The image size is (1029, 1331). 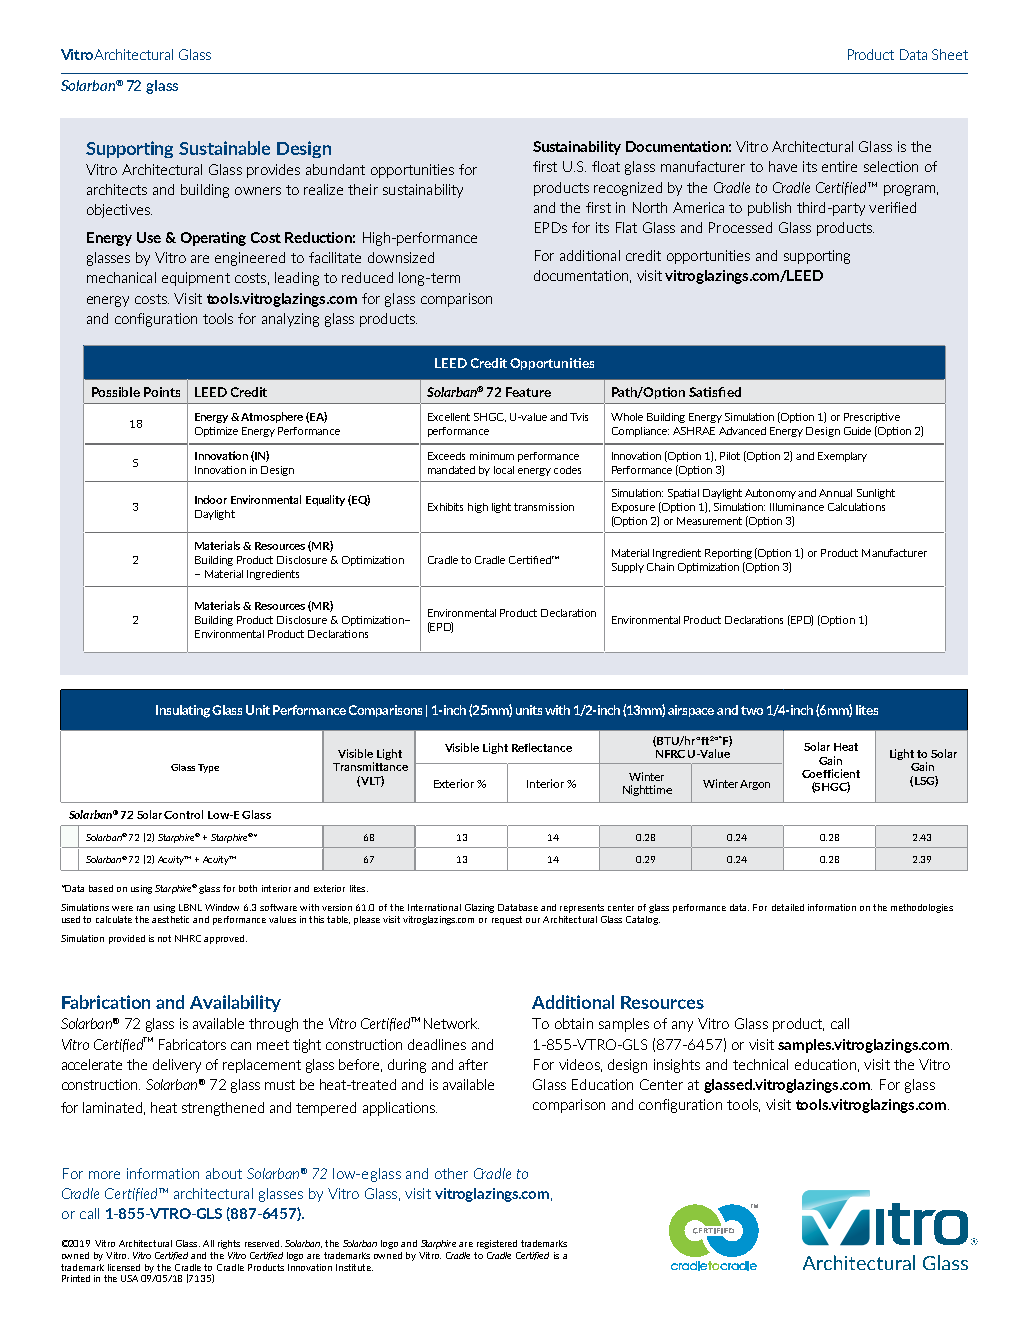 What do you see at coordinates (184, 711) in the screenshot?
I see `Insulating` at bounding box center [184, 711].
